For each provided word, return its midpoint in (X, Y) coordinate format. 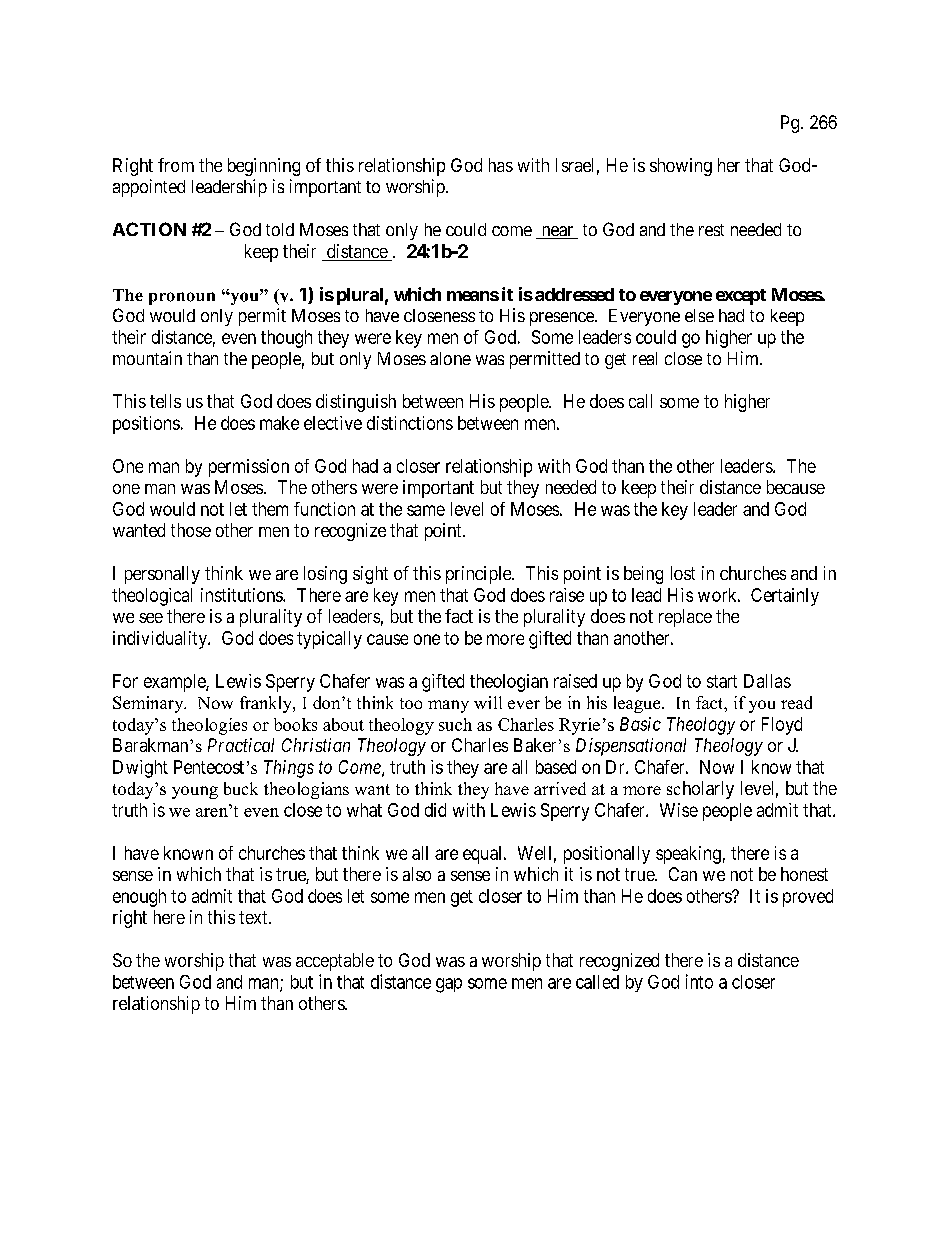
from (176, 165)
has (501, 165)
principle (479, 575)
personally (162, 575)
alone (450, 358)
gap (449, 985)
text (254, 917)
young (195, 792)
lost (683, 573)
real (645, 358)
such (455, 724)
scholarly (700, 790)
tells (165, 401)
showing (681, 167)
